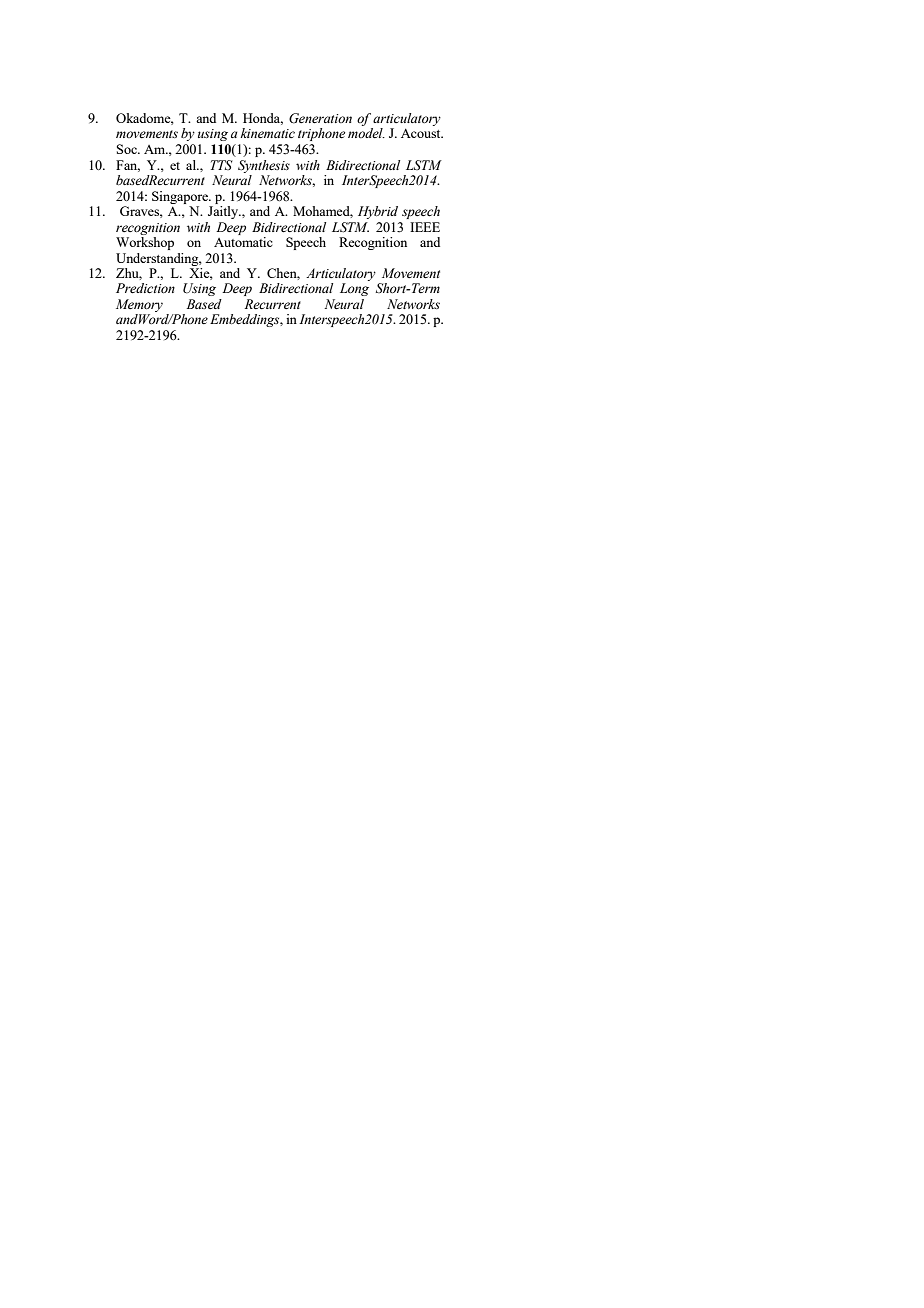 The image size is (924, 1308). What do you see at coordinates (128, 149) in the document?
I see `Soc` at bounding box center [128, 149].
